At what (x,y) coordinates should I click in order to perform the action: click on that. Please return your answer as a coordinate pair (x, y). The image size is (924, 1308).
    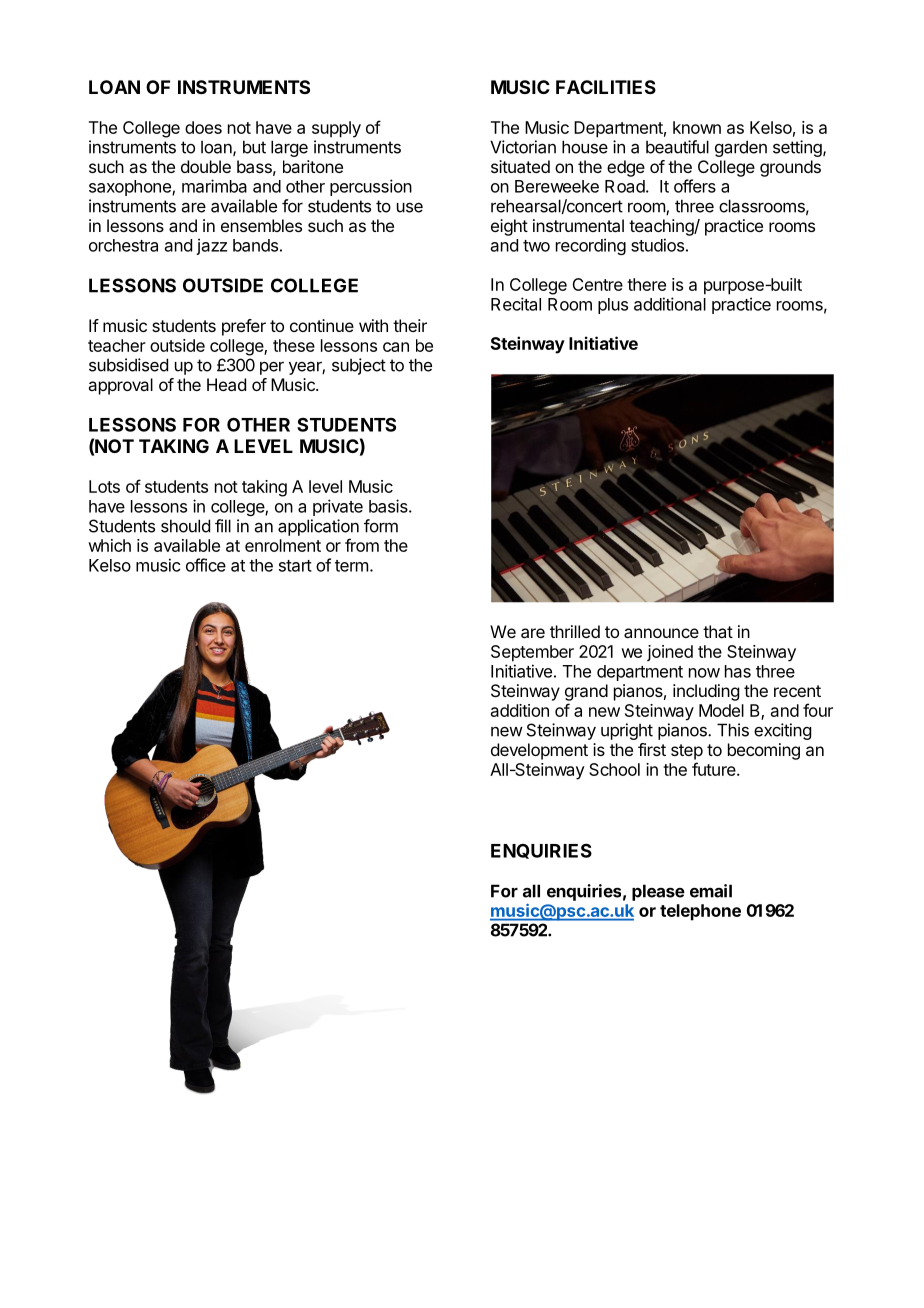
    Looking at the image, I should click on (718, 631).
